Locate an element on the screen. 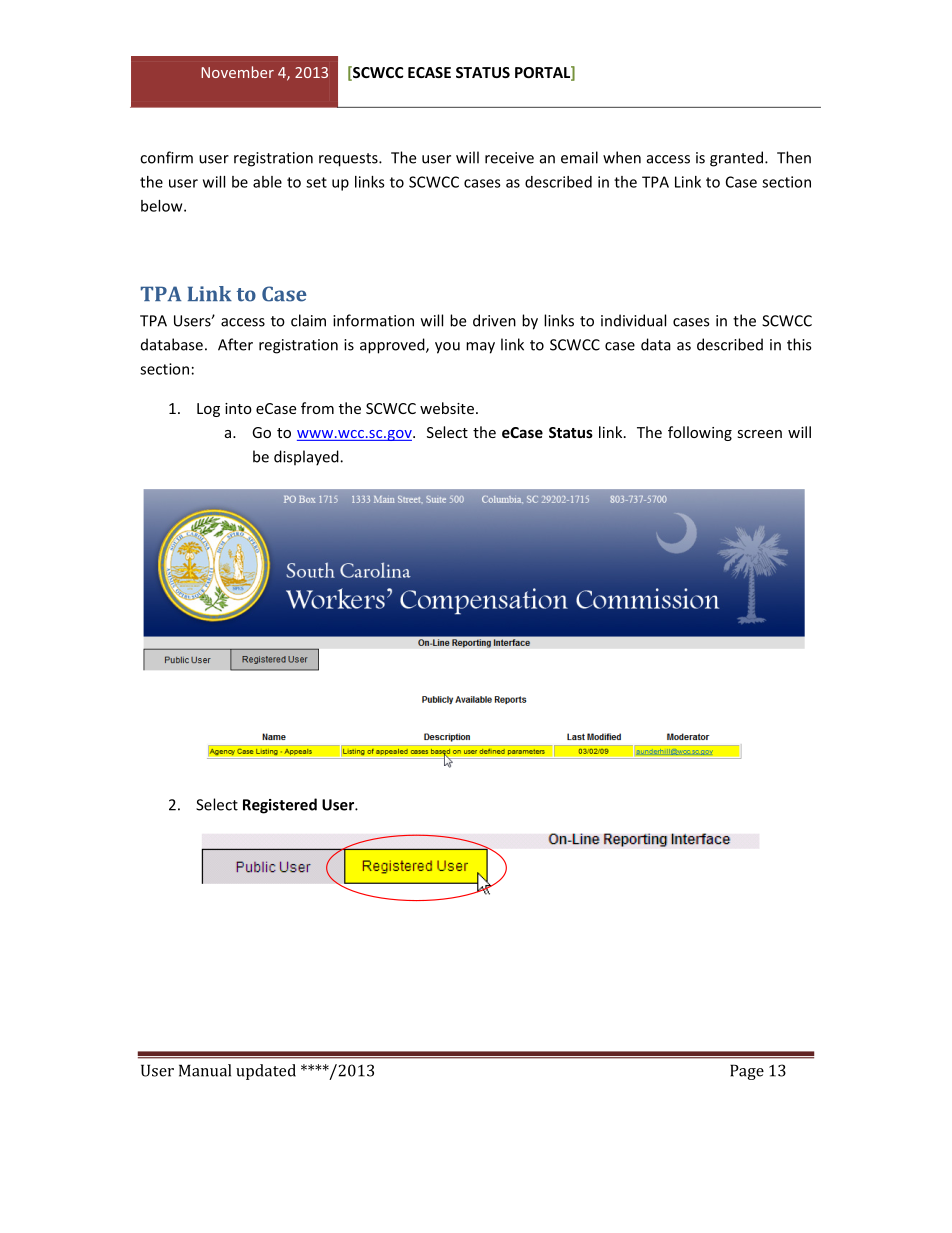 Image resolution: width=952 pixels, height=1233 pixels. granted is located at coordinates (736, 159).
